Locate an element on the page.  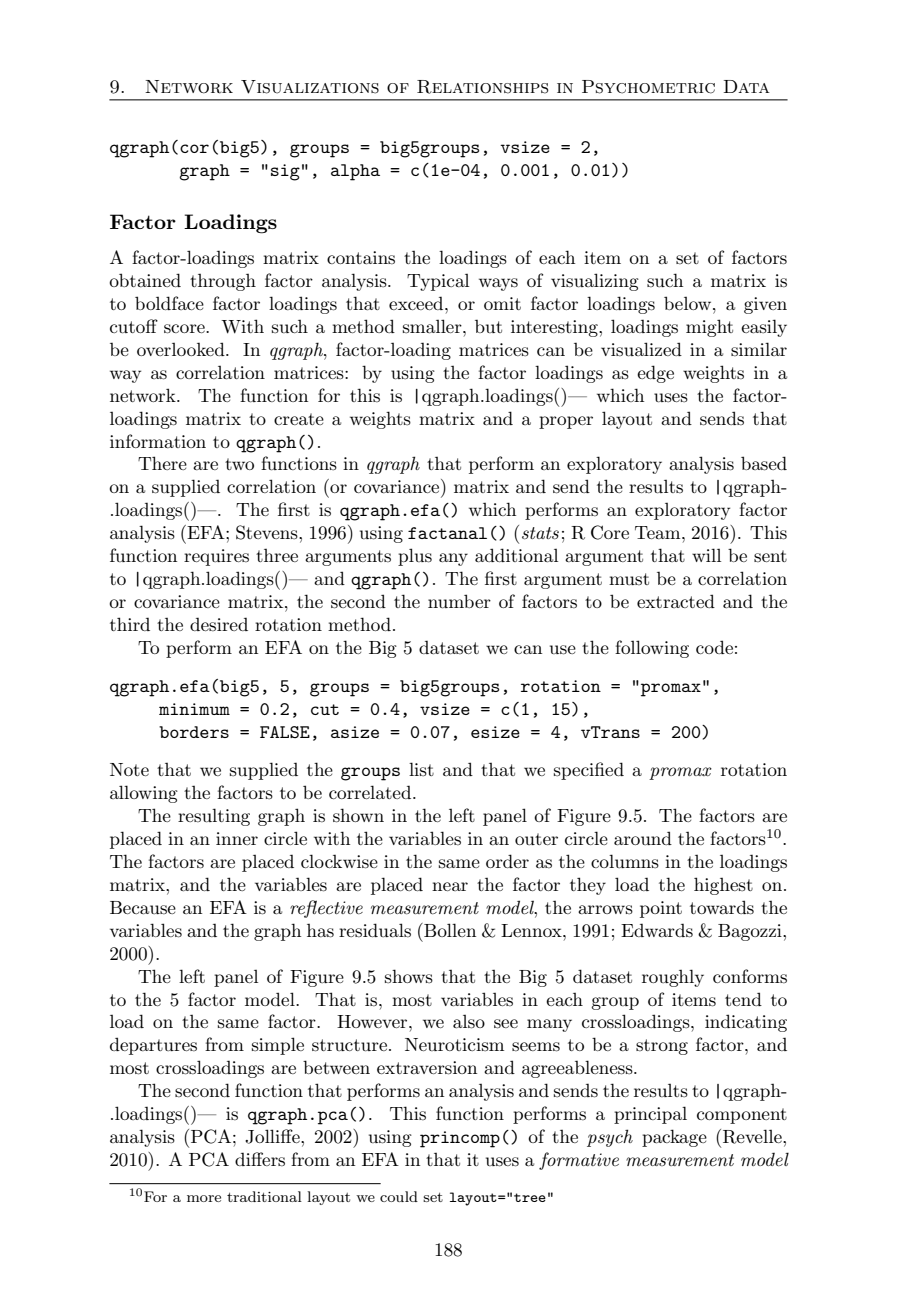
could is located at coordinates (399, 1196).
